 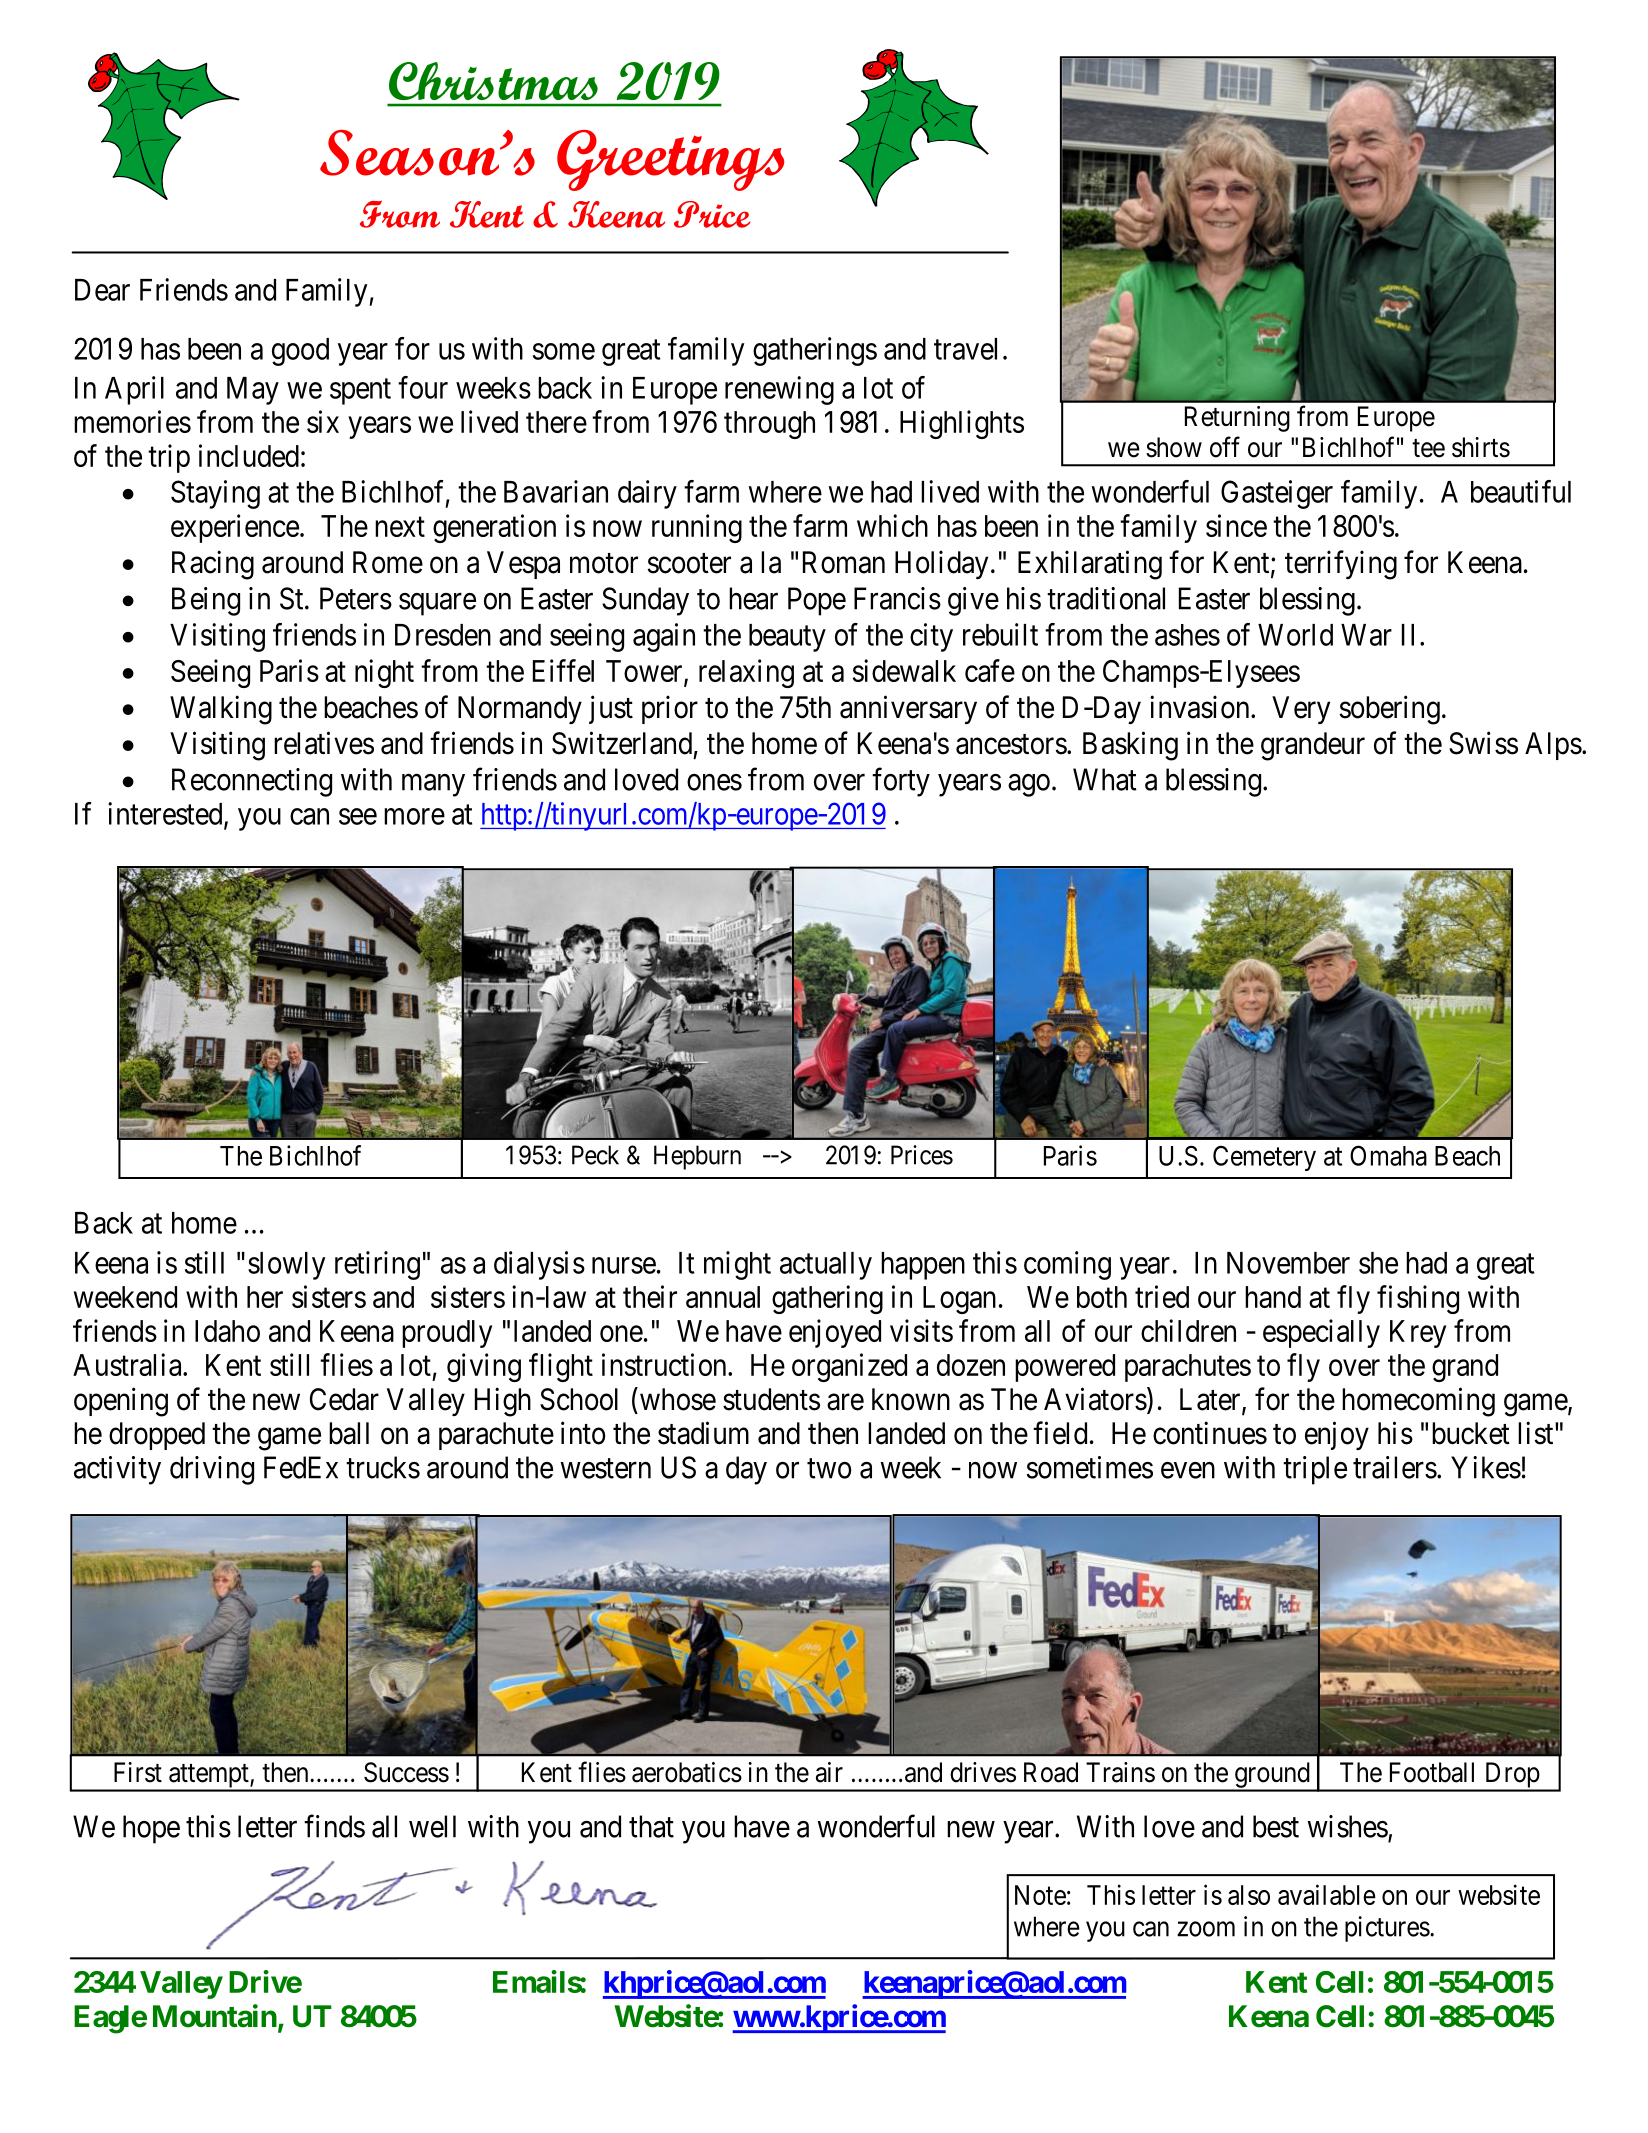 What do you see at coordinates (1341, 565) in the image?
I see `terrifying` at bounding box center [1341, 565].
